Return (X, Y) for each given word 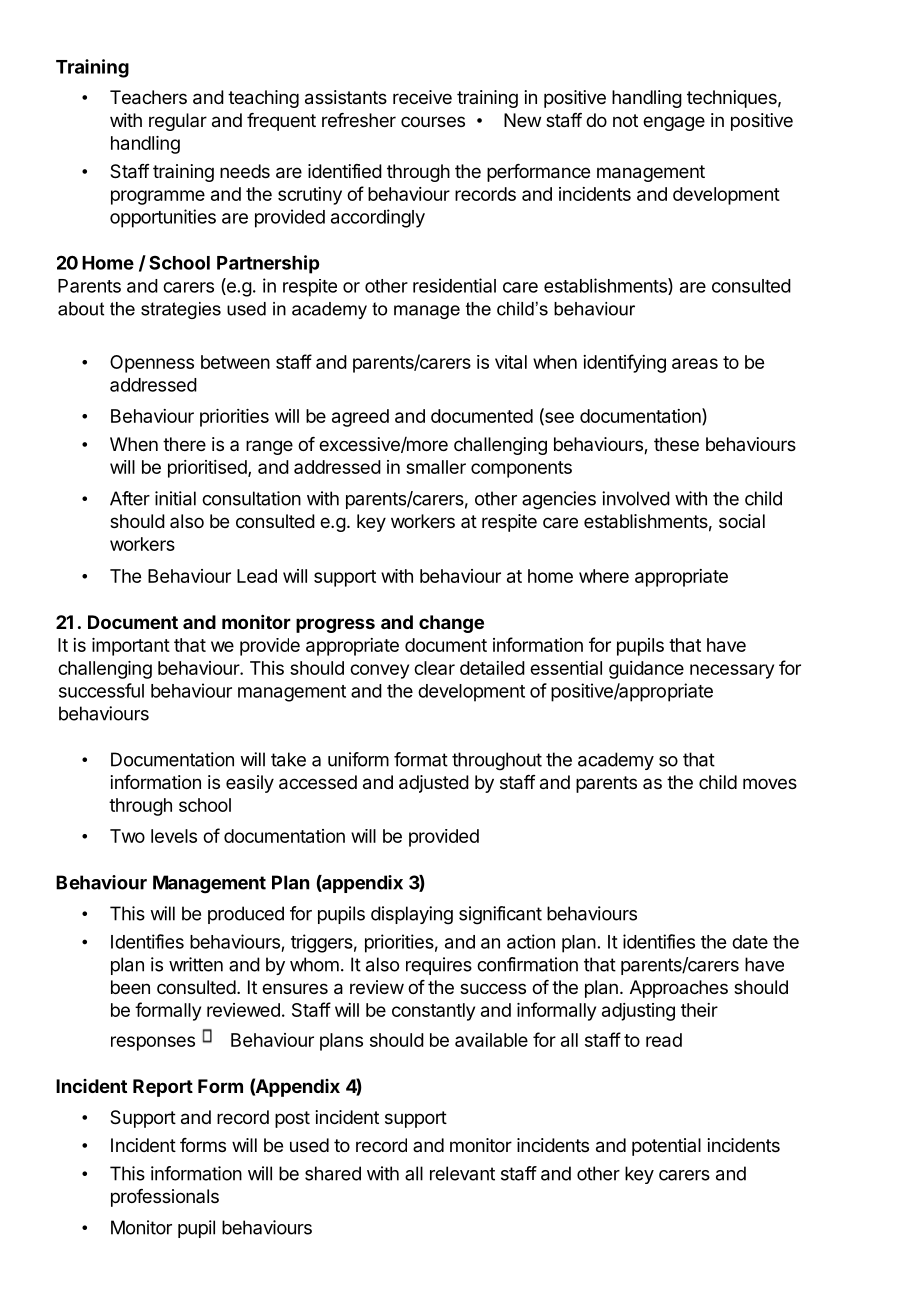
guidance (646, 670)
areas (695, 363)
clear (434, 668)
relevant (462, 1173)
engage (674, 123)
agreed (360, 418)
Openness (152, 364)
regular (178, 122)
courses (433, 121)
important (131, 647)
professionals (165, 1198)
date (750, 942)
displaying (412, 915)
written (196, 964)
